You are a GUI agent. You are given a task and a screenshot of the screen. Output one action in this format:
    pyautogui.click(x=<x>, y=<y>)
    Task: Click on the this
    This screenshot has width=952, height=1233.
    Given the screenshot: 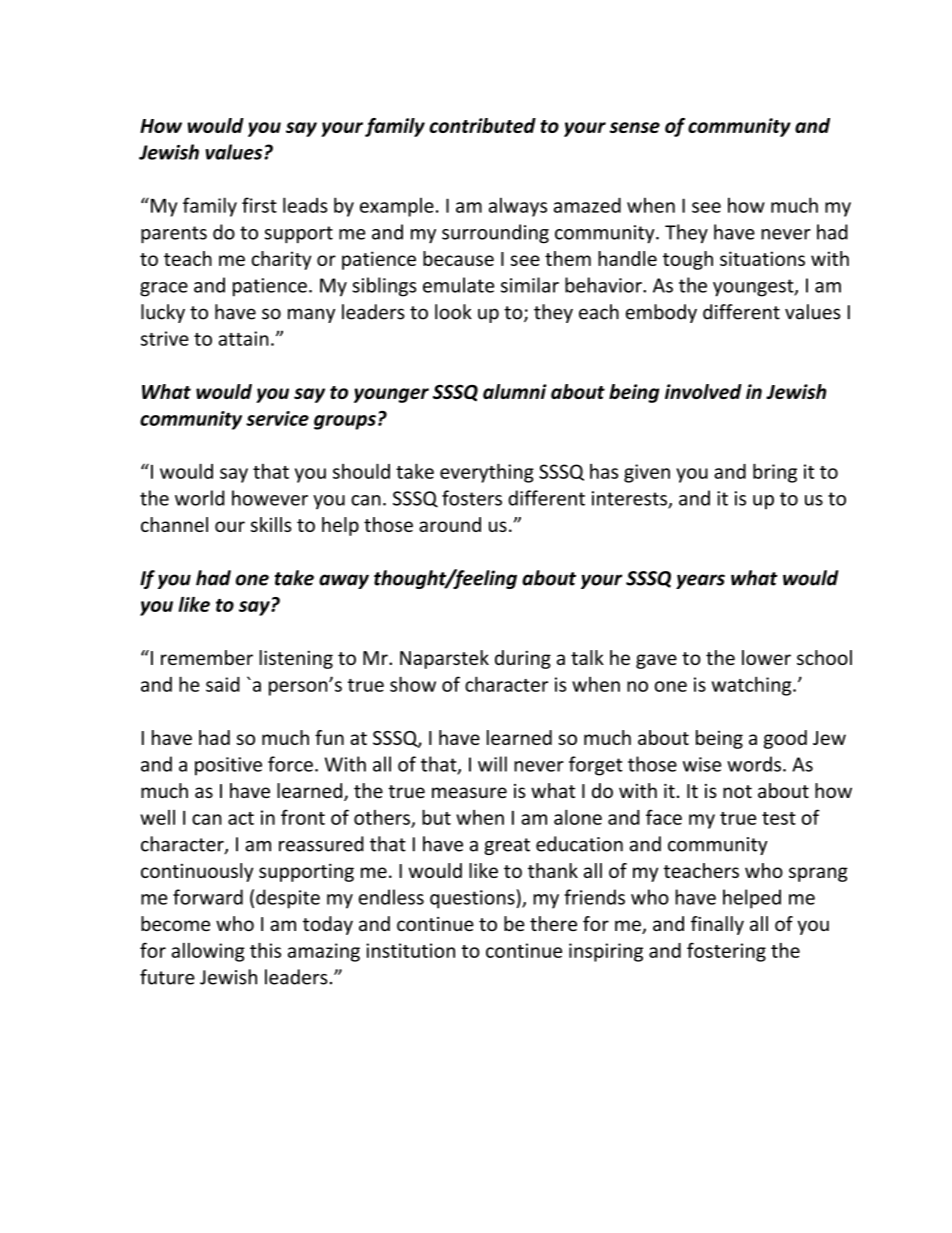 What is the action you would take?
    pyautogui.click(x=265, y=950)
